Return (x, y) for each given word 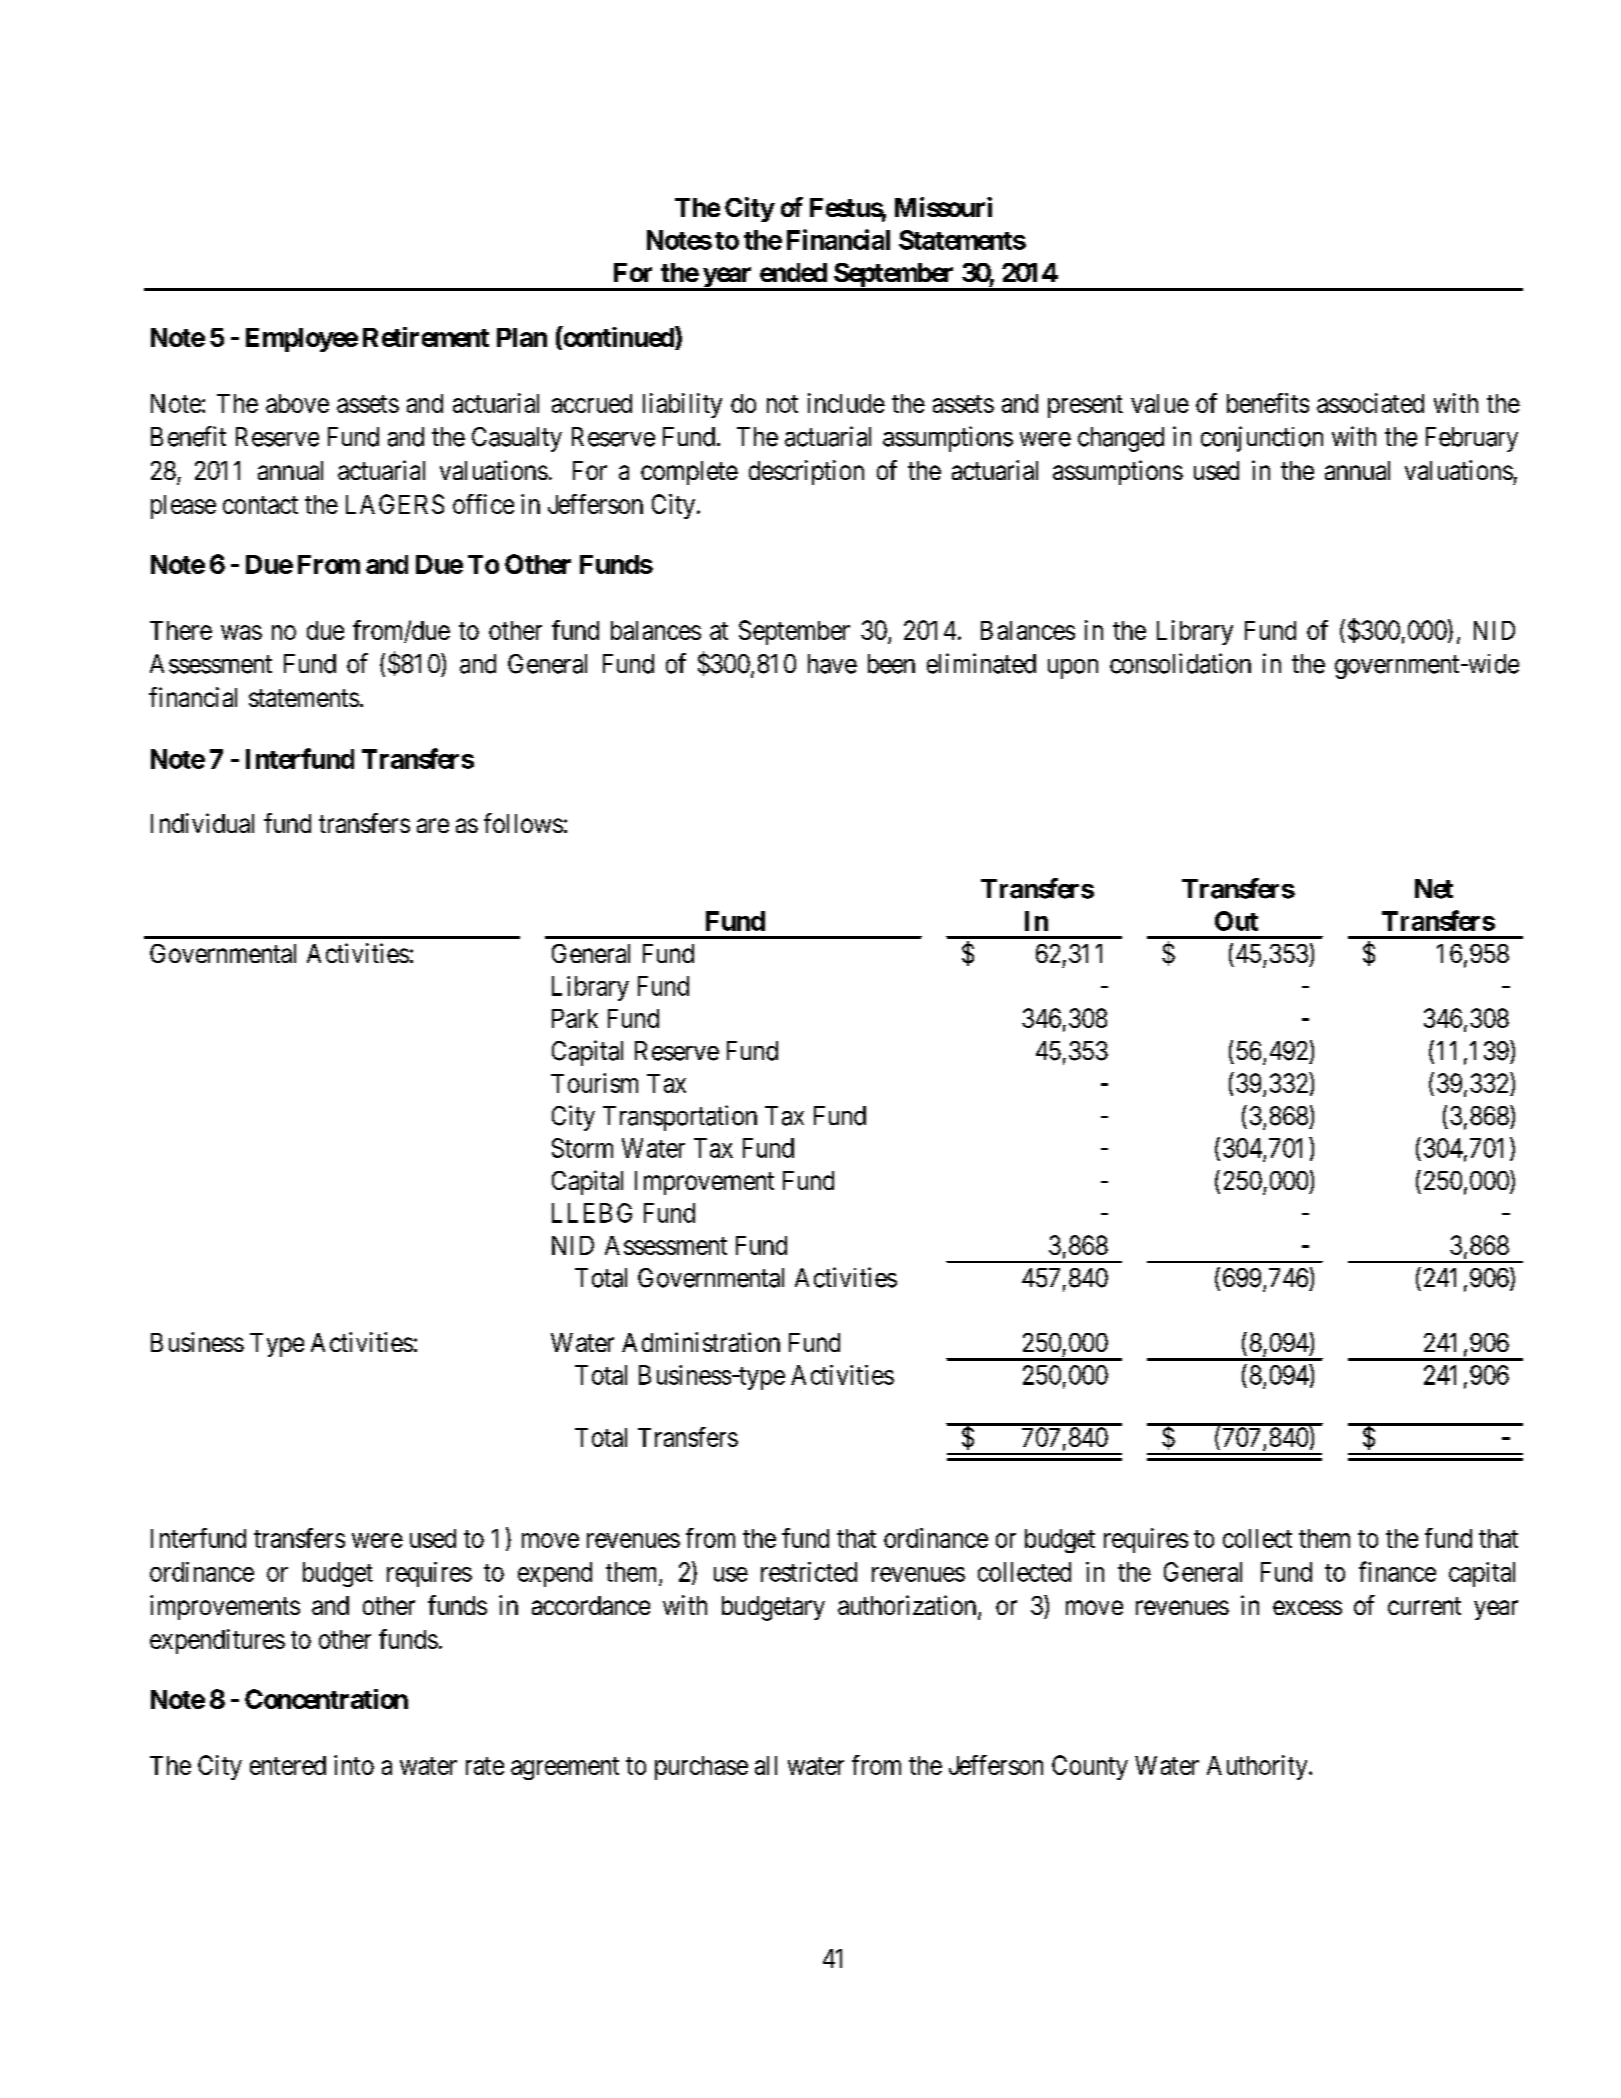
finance (1397, 1571)
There (181, 630)
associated (1370, 403)
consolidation (1180, 663)
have (832, 664)
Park (575, 1018)
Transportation (680, 1118)
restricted (809, 1572)
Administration (701, 1342)
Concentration (326, 1699)
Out (1236, 921)
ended (793, 272)
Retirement (426, 337)
